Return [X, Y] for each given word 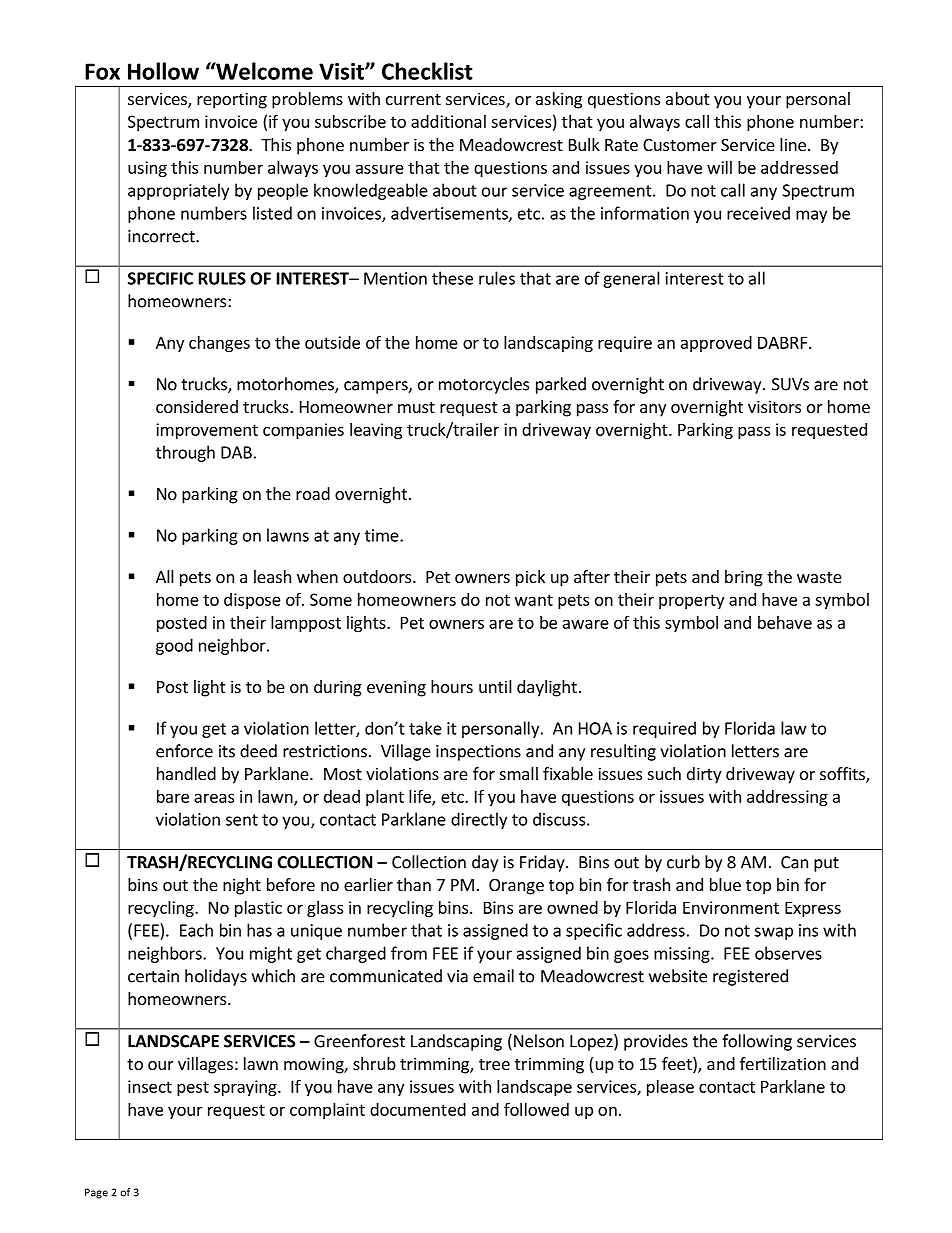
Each [196, 930]
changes [219, 344]
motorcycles [484, 385]
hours [452, 686]
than [414, 884]
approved [716, 344]
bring [744, 578]
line [793, 144]
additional [448, 121]
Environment [731, 907]
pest [193, 1088]
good [174, 646]
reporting [232, 100]
